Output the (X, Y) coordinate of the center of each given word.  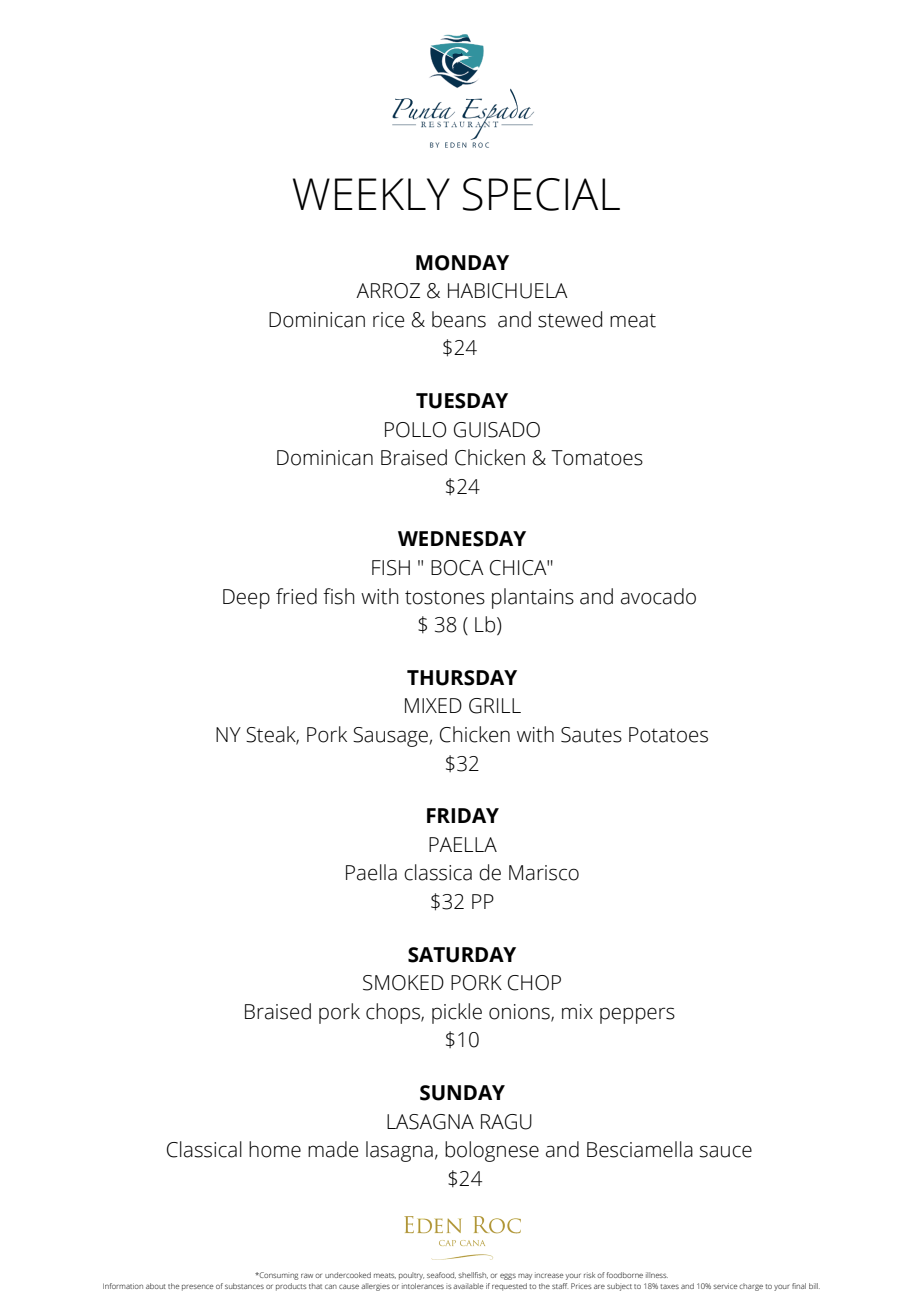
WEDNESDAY (462, 539)
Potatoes (668, 735)
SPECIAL (541, 194)
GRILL (495, 706)
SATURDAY (462, 955)
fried (296, 596)
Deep (246, 599)
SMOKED (403, 983)
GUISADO (497, 430)
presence (198, 1287)
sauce (725, 1151)
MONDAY (462, 263)
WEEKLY (371, 194)
